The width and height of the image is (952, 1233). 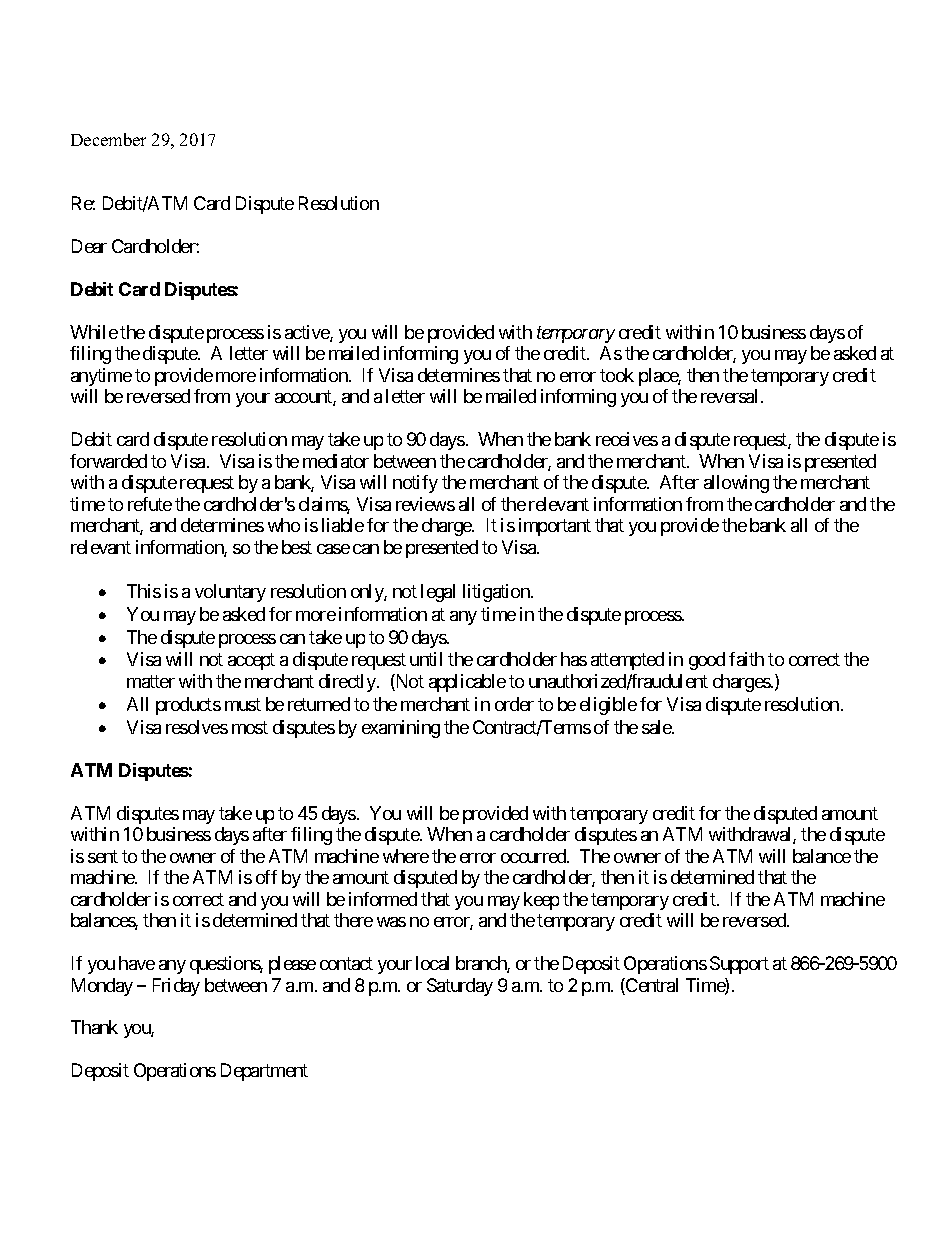 What do you see at coordinates (657, 727) in the image?
I see `sale` at bounding box center [657, 727].
